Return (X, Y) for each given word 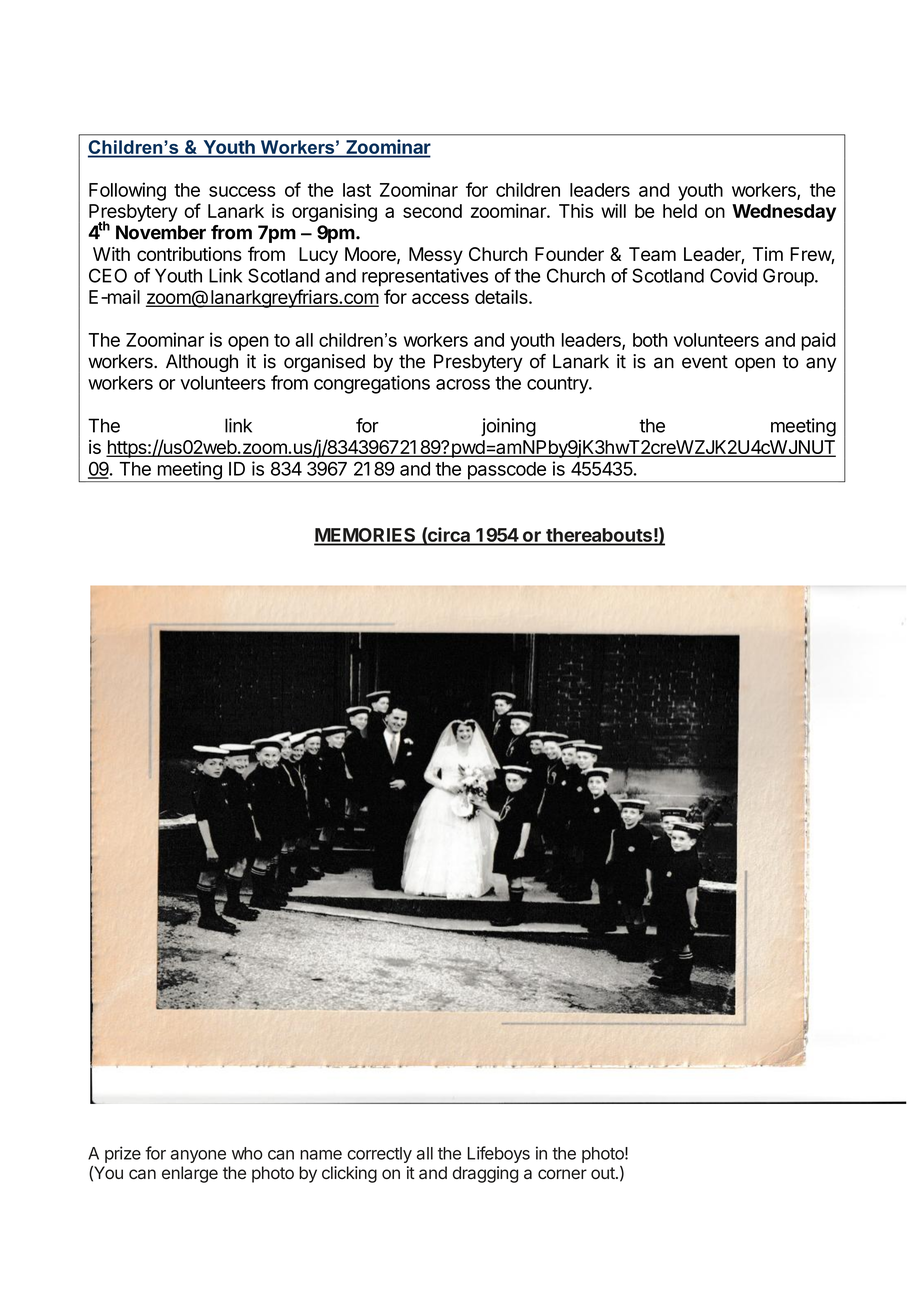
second (432, 211)
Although (202, 363)
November (161, 232)
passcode (506, 472)
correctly (379, 1155)
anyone (198, 1156)
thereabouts (599, 536)
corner (562, 1174)
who (247, 1153)
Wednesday (784, 213)
